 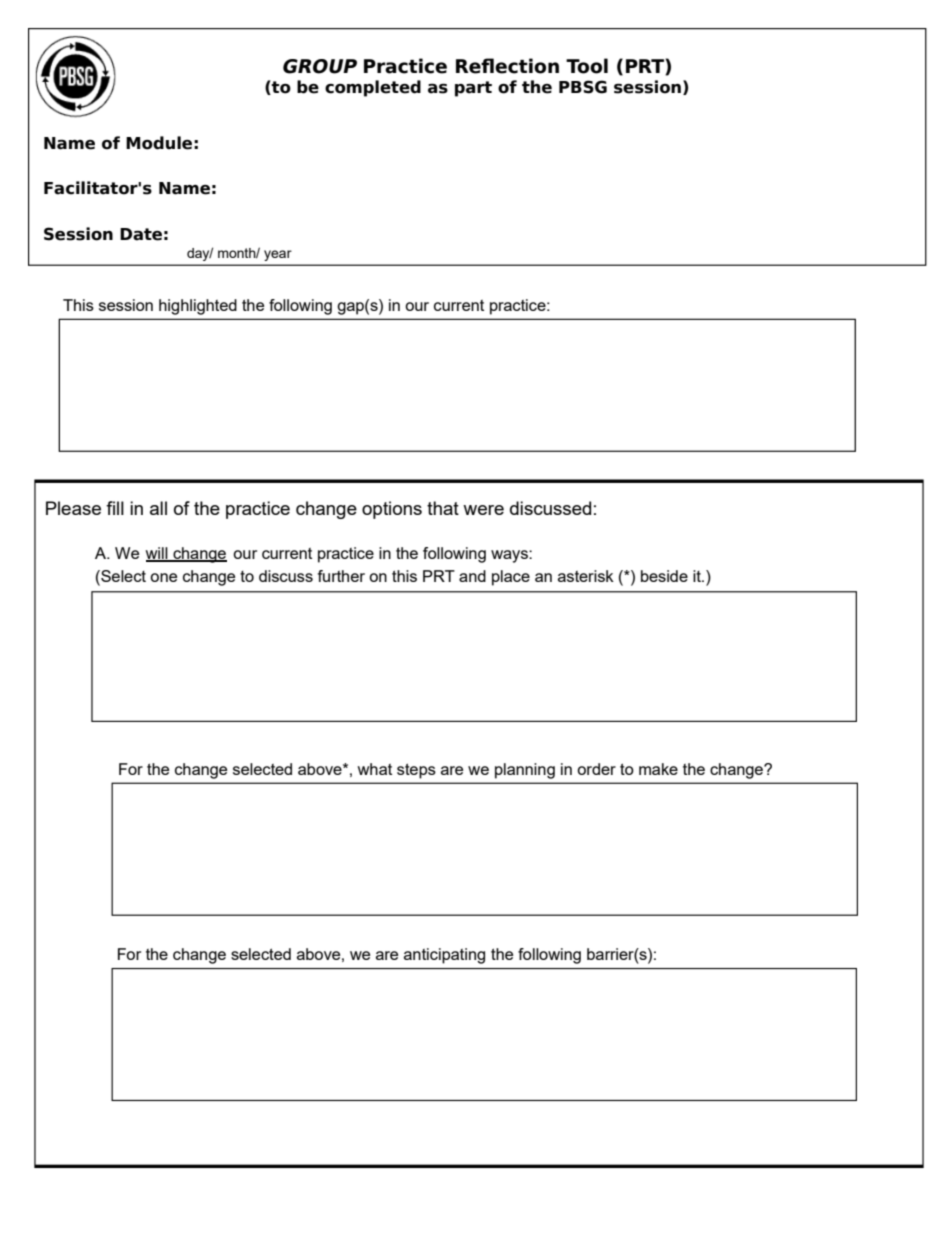 What do you see at coordinates (373, 88) in the document?
I see `completed` at bounding box center [373, 88].
